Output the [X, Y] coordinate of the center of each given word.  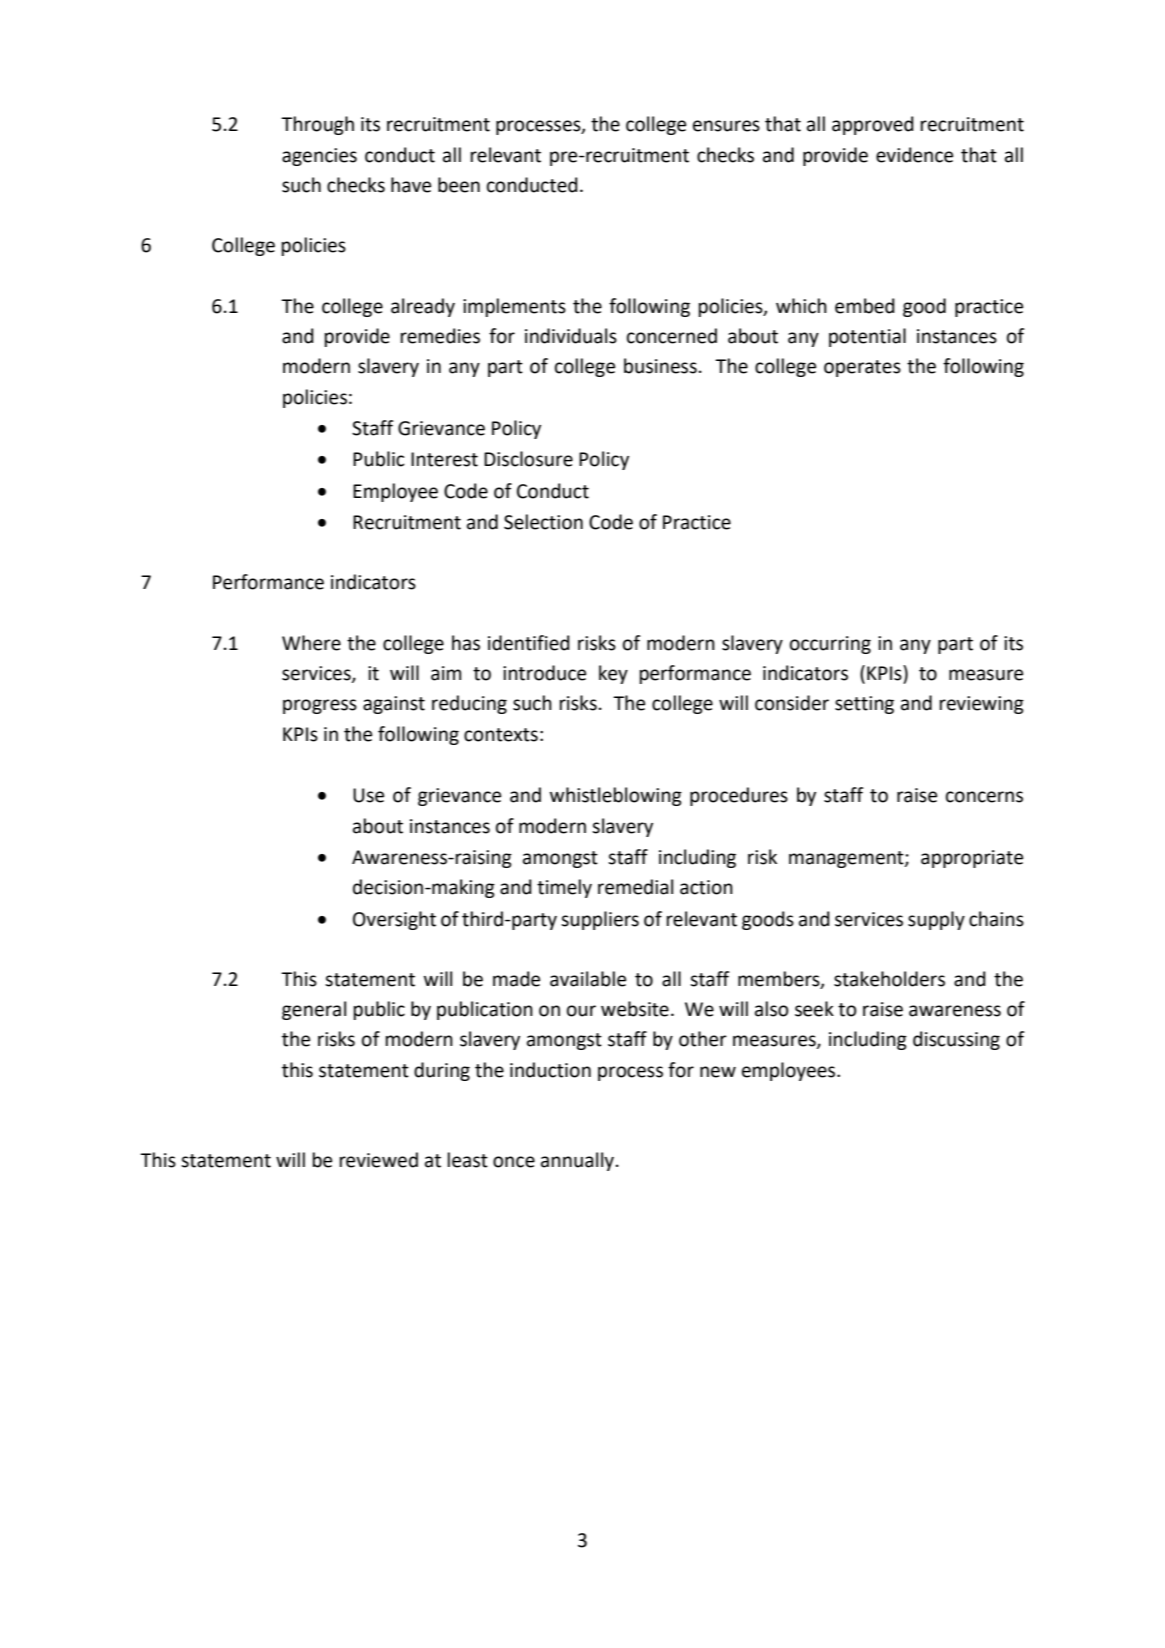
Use [368, 795]
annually [577, 1161]
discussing [956, 1040]
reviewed [379, 1160]
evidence [914, 155]
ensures [726, 126]
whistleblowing [616, 796]
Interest [444, 459]
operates [862, 368]
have [411, 185]
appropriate [972, 859]
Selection [543, 522]
